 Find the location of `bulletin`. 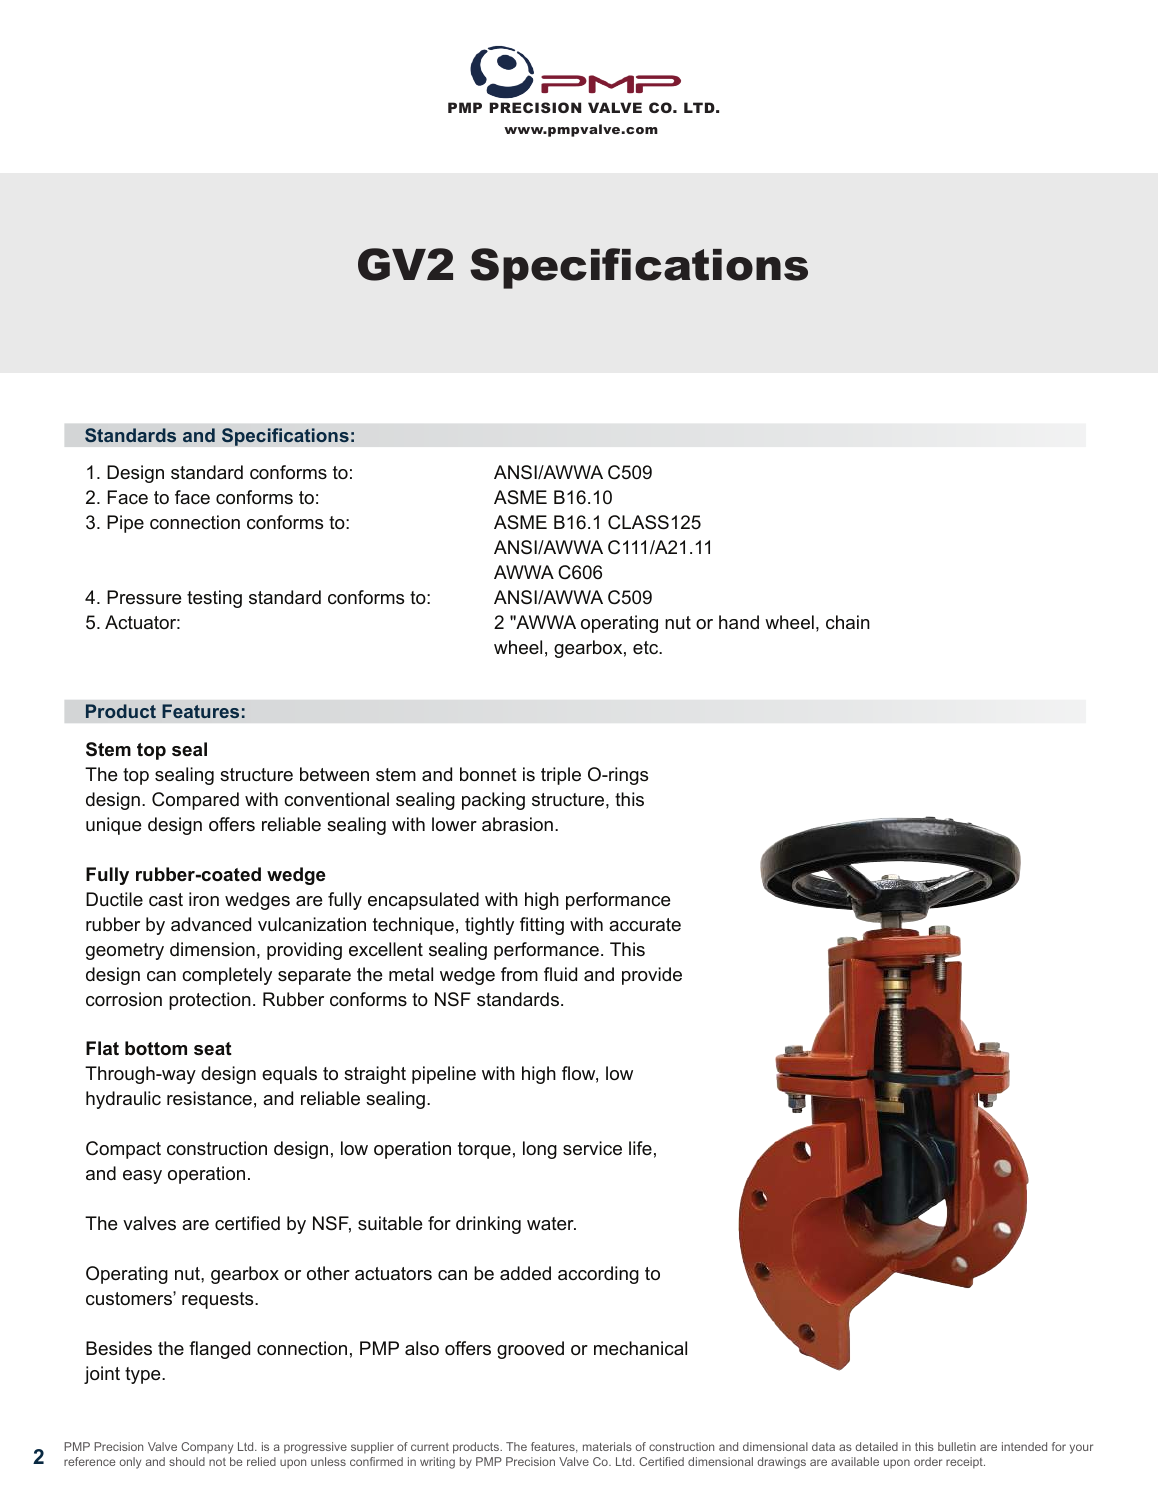

bulletin is located at coordinates (957, 1446).
